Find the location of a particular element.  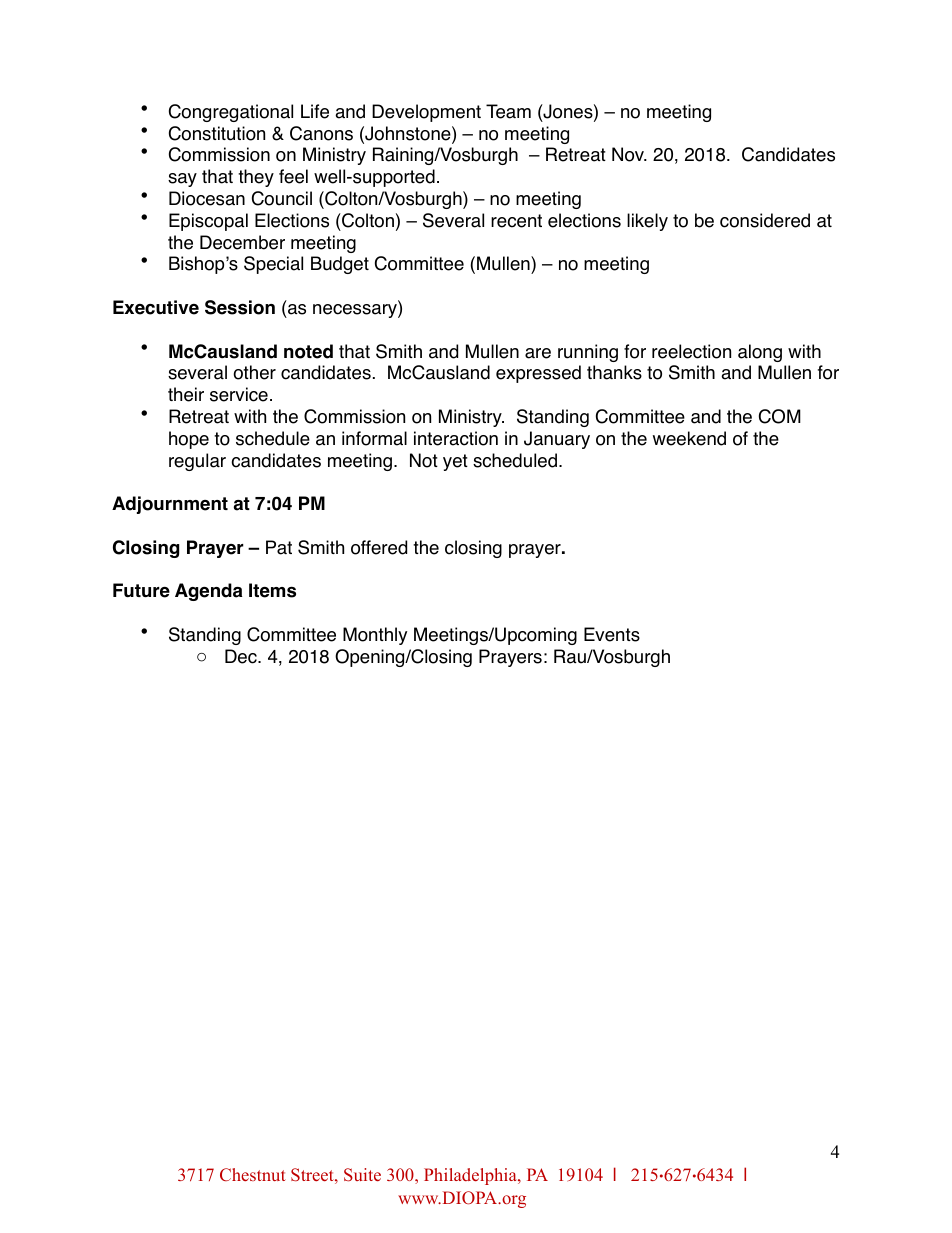

Philadelphia is located at coordinates (471, 1176).
